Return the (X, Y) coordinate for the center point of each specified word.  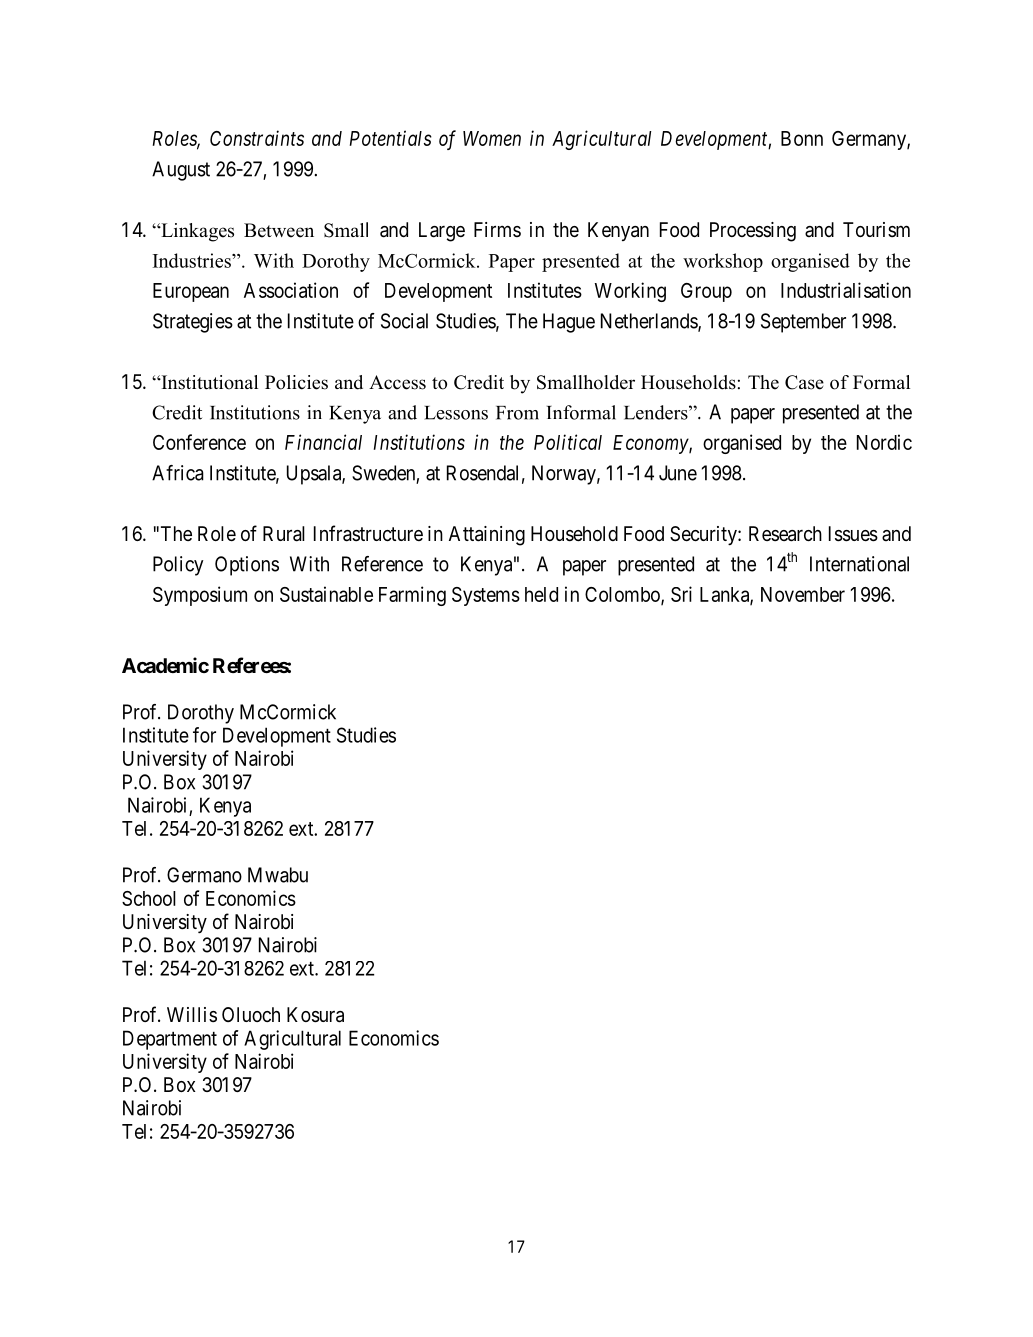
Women (492, 138)
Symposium (200, 596)
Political (568, 442)
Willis (192, 1014)
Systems (486, 596)
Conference (199, 442)
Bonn (802, 138)
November (803, 594)
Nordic (884, 442)
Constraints (257, 138)
